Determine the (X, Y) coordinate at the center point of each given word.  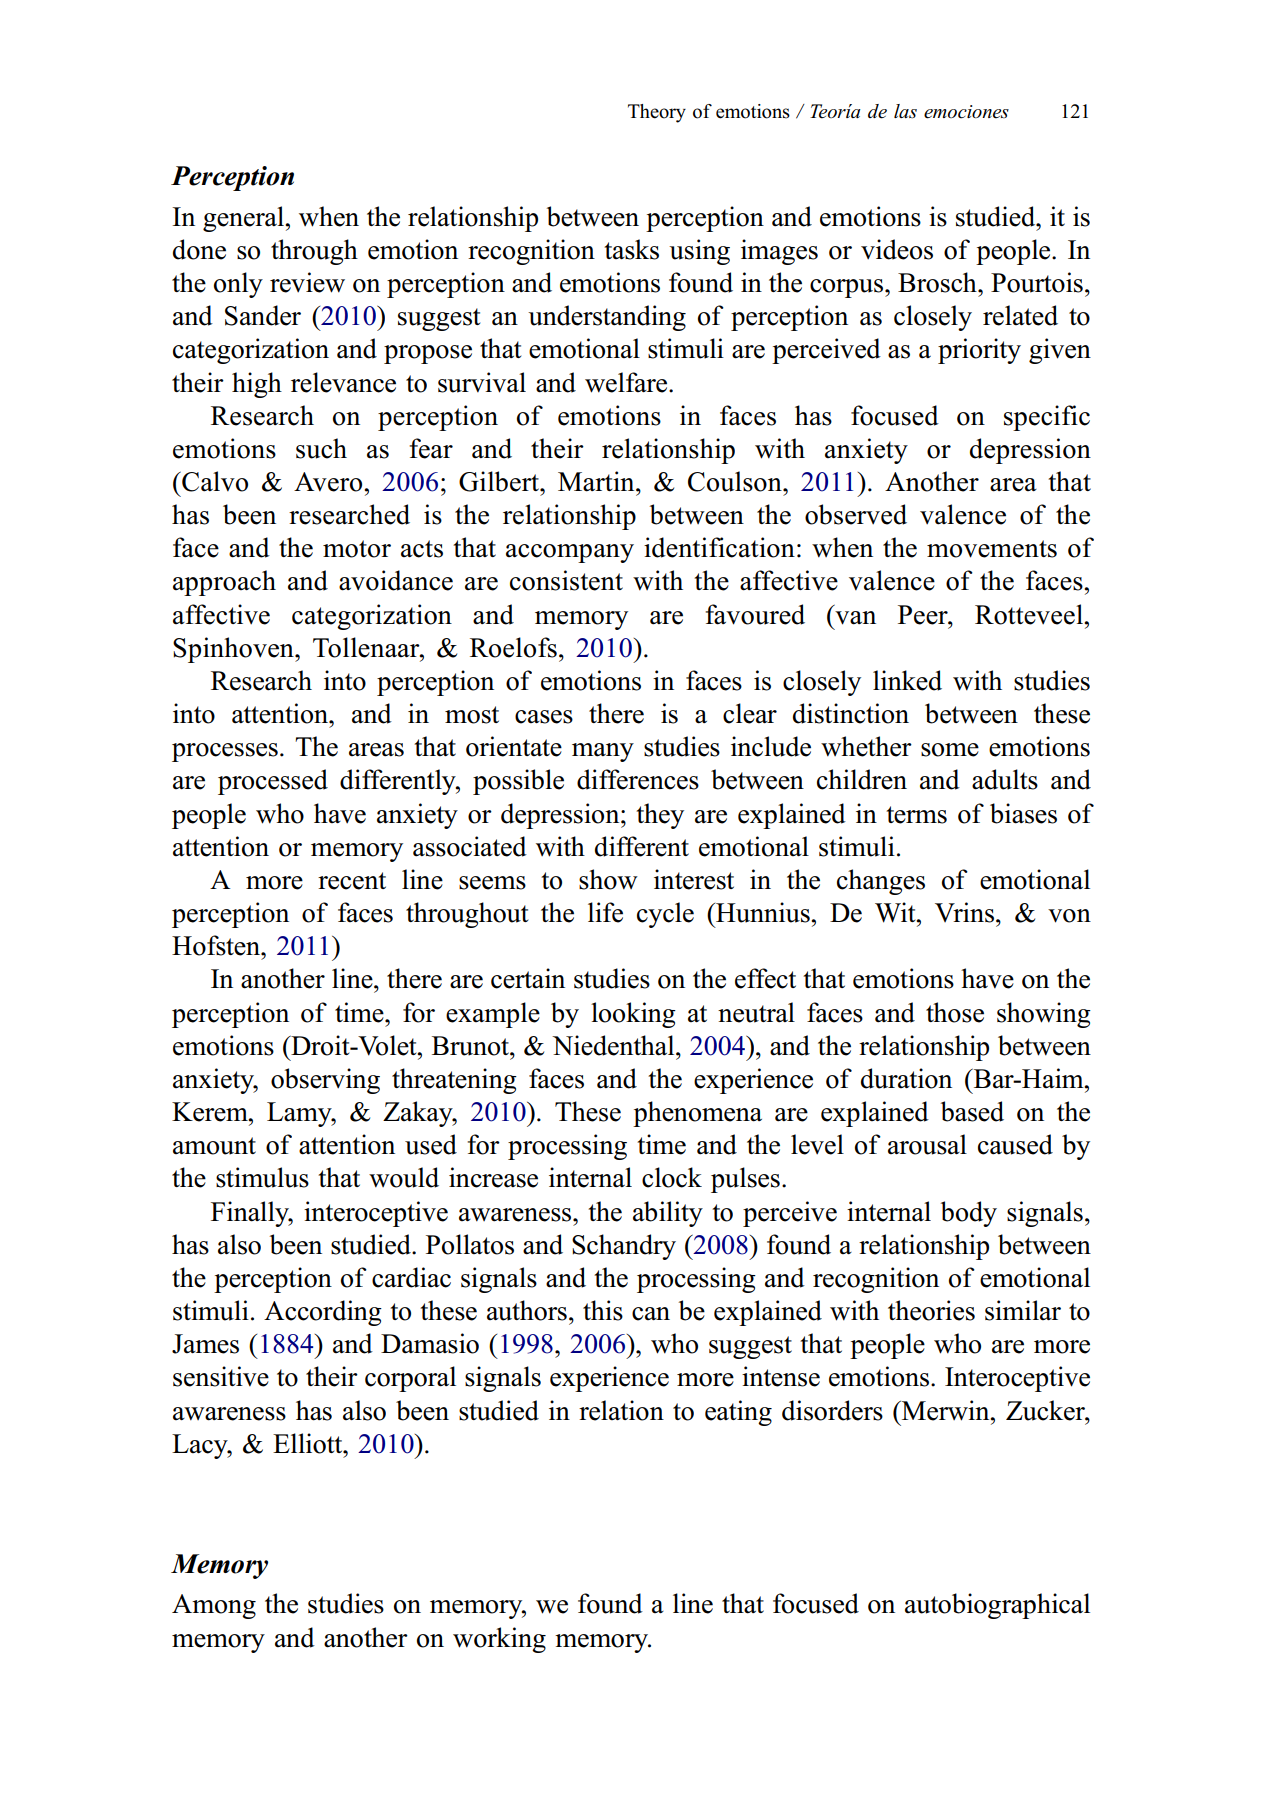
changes (881, 882)
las (905, 111)
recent (352, 881)
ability (668, 1214)
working (499, 1640)
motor (357, 549)
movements (992, 549)
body (969, 1214)
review (307, 282)
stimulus (262, 1177)
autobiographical (997, 1606)
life (605, 912)
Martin (597, 481)
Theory (657, 113)
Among (214, 1606)
